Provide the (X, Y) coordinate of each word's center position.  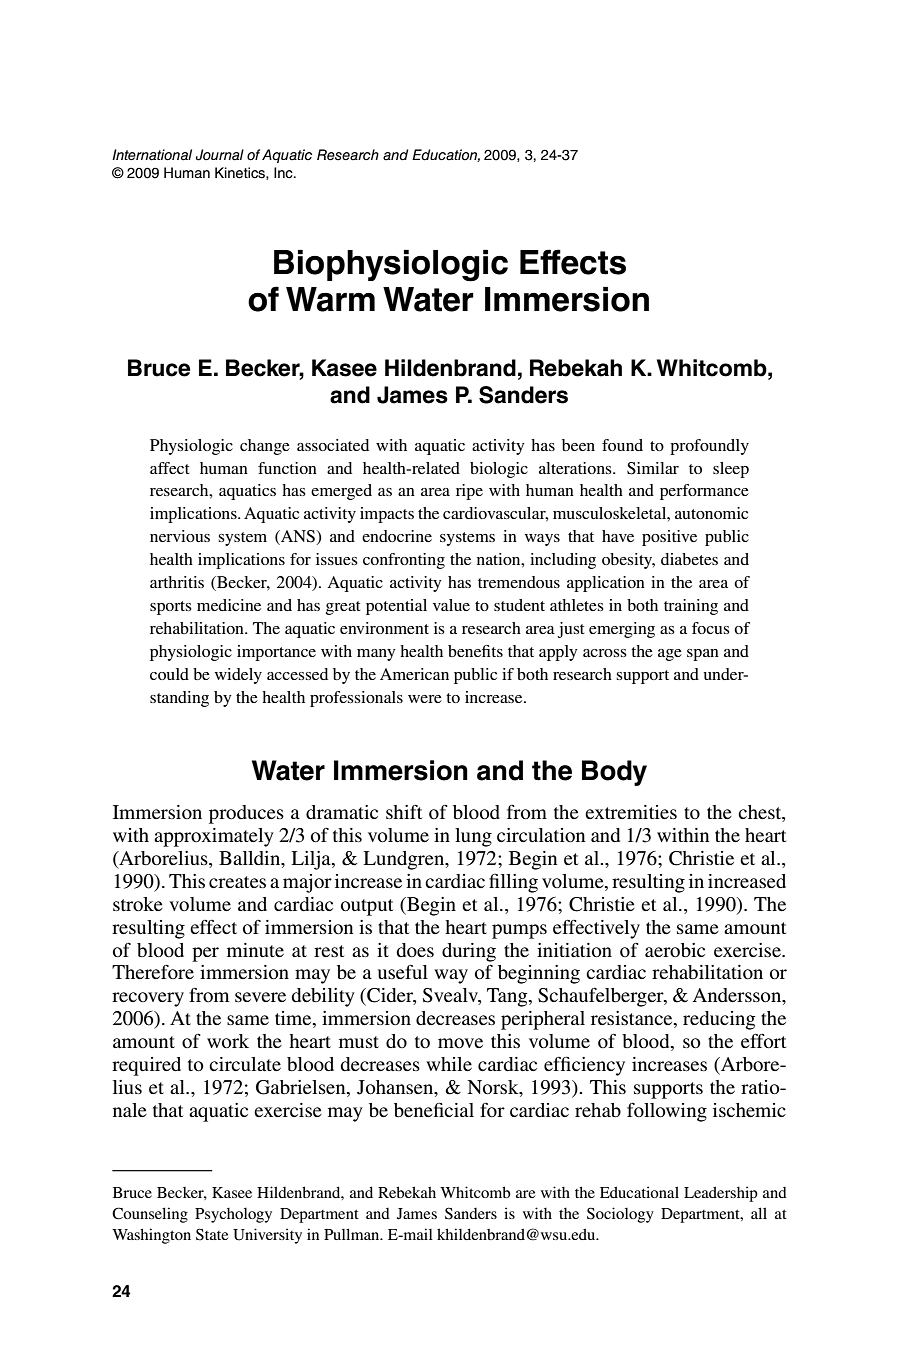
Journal (220, 155)
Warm (330, 299)
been (578, 445)
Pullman (353, 1234)
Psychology (233, 1215)
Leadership (721, 1194)
